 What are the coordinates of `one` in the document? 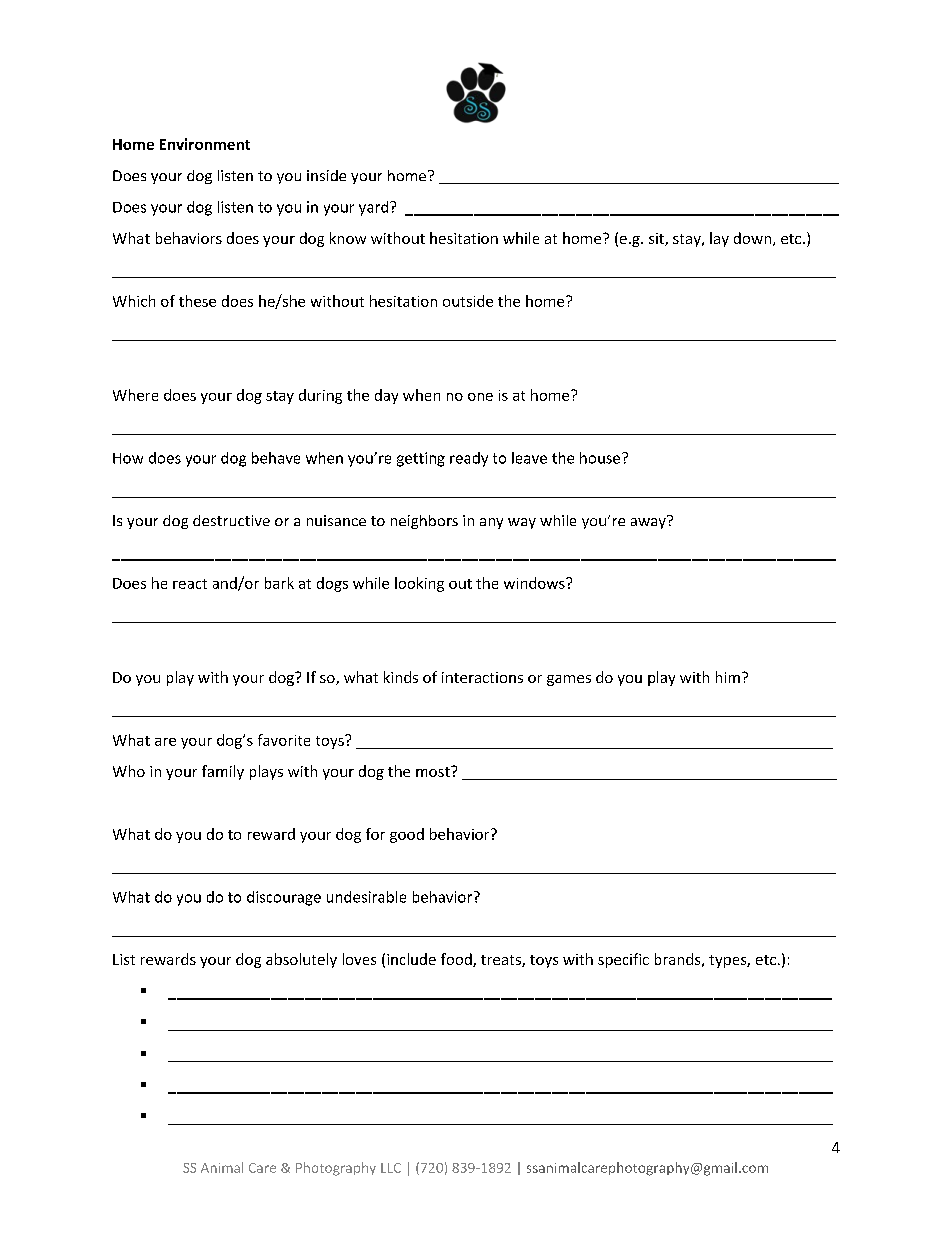 It's located at (480, 397).
